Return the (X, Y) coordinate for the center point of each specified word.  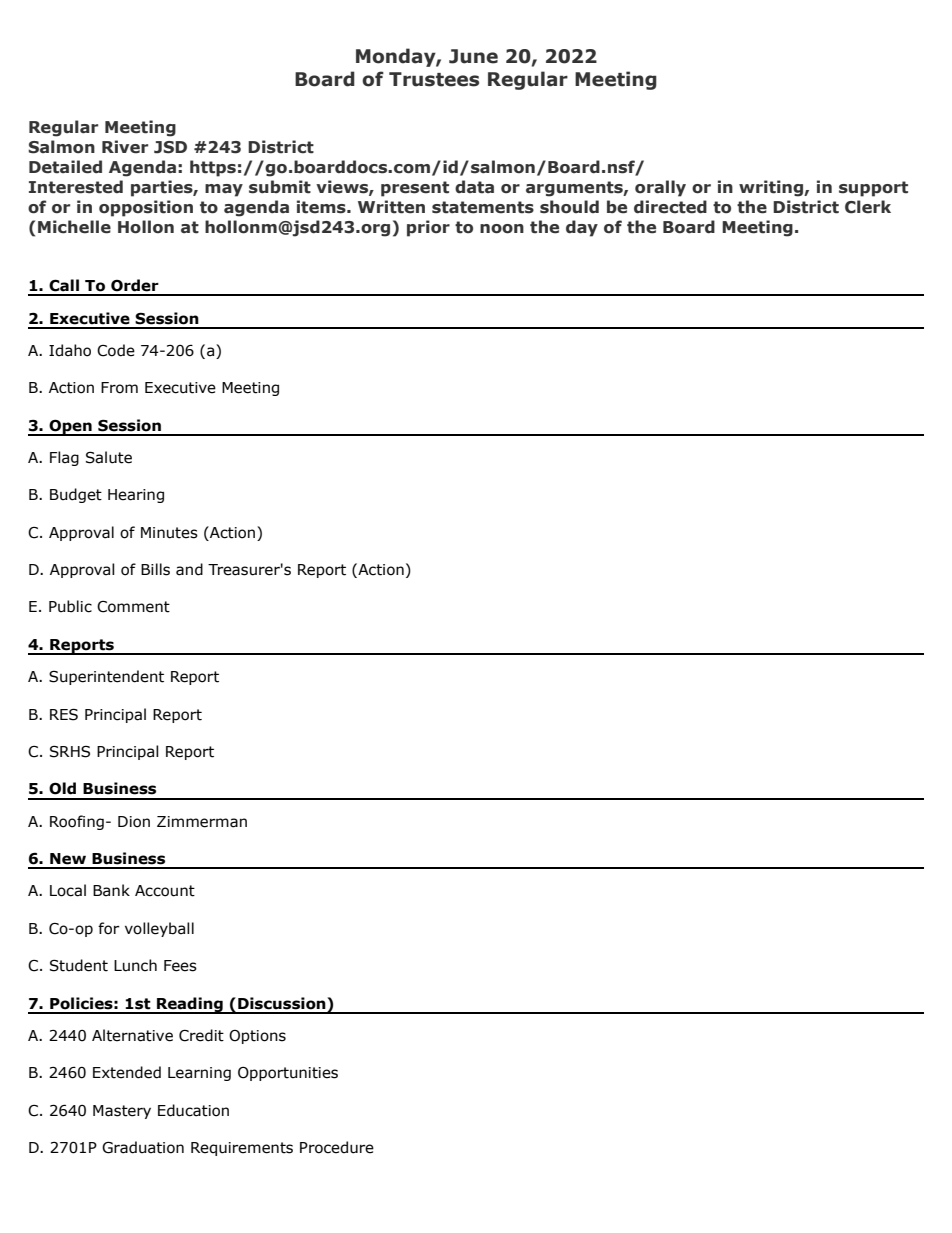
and (189, 569)
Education (193, 1110)
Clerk (868, 207)
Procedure (337, 1147)
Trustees (434, 79)
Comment (133, 607)
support (873, 189)
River (125, 147)
